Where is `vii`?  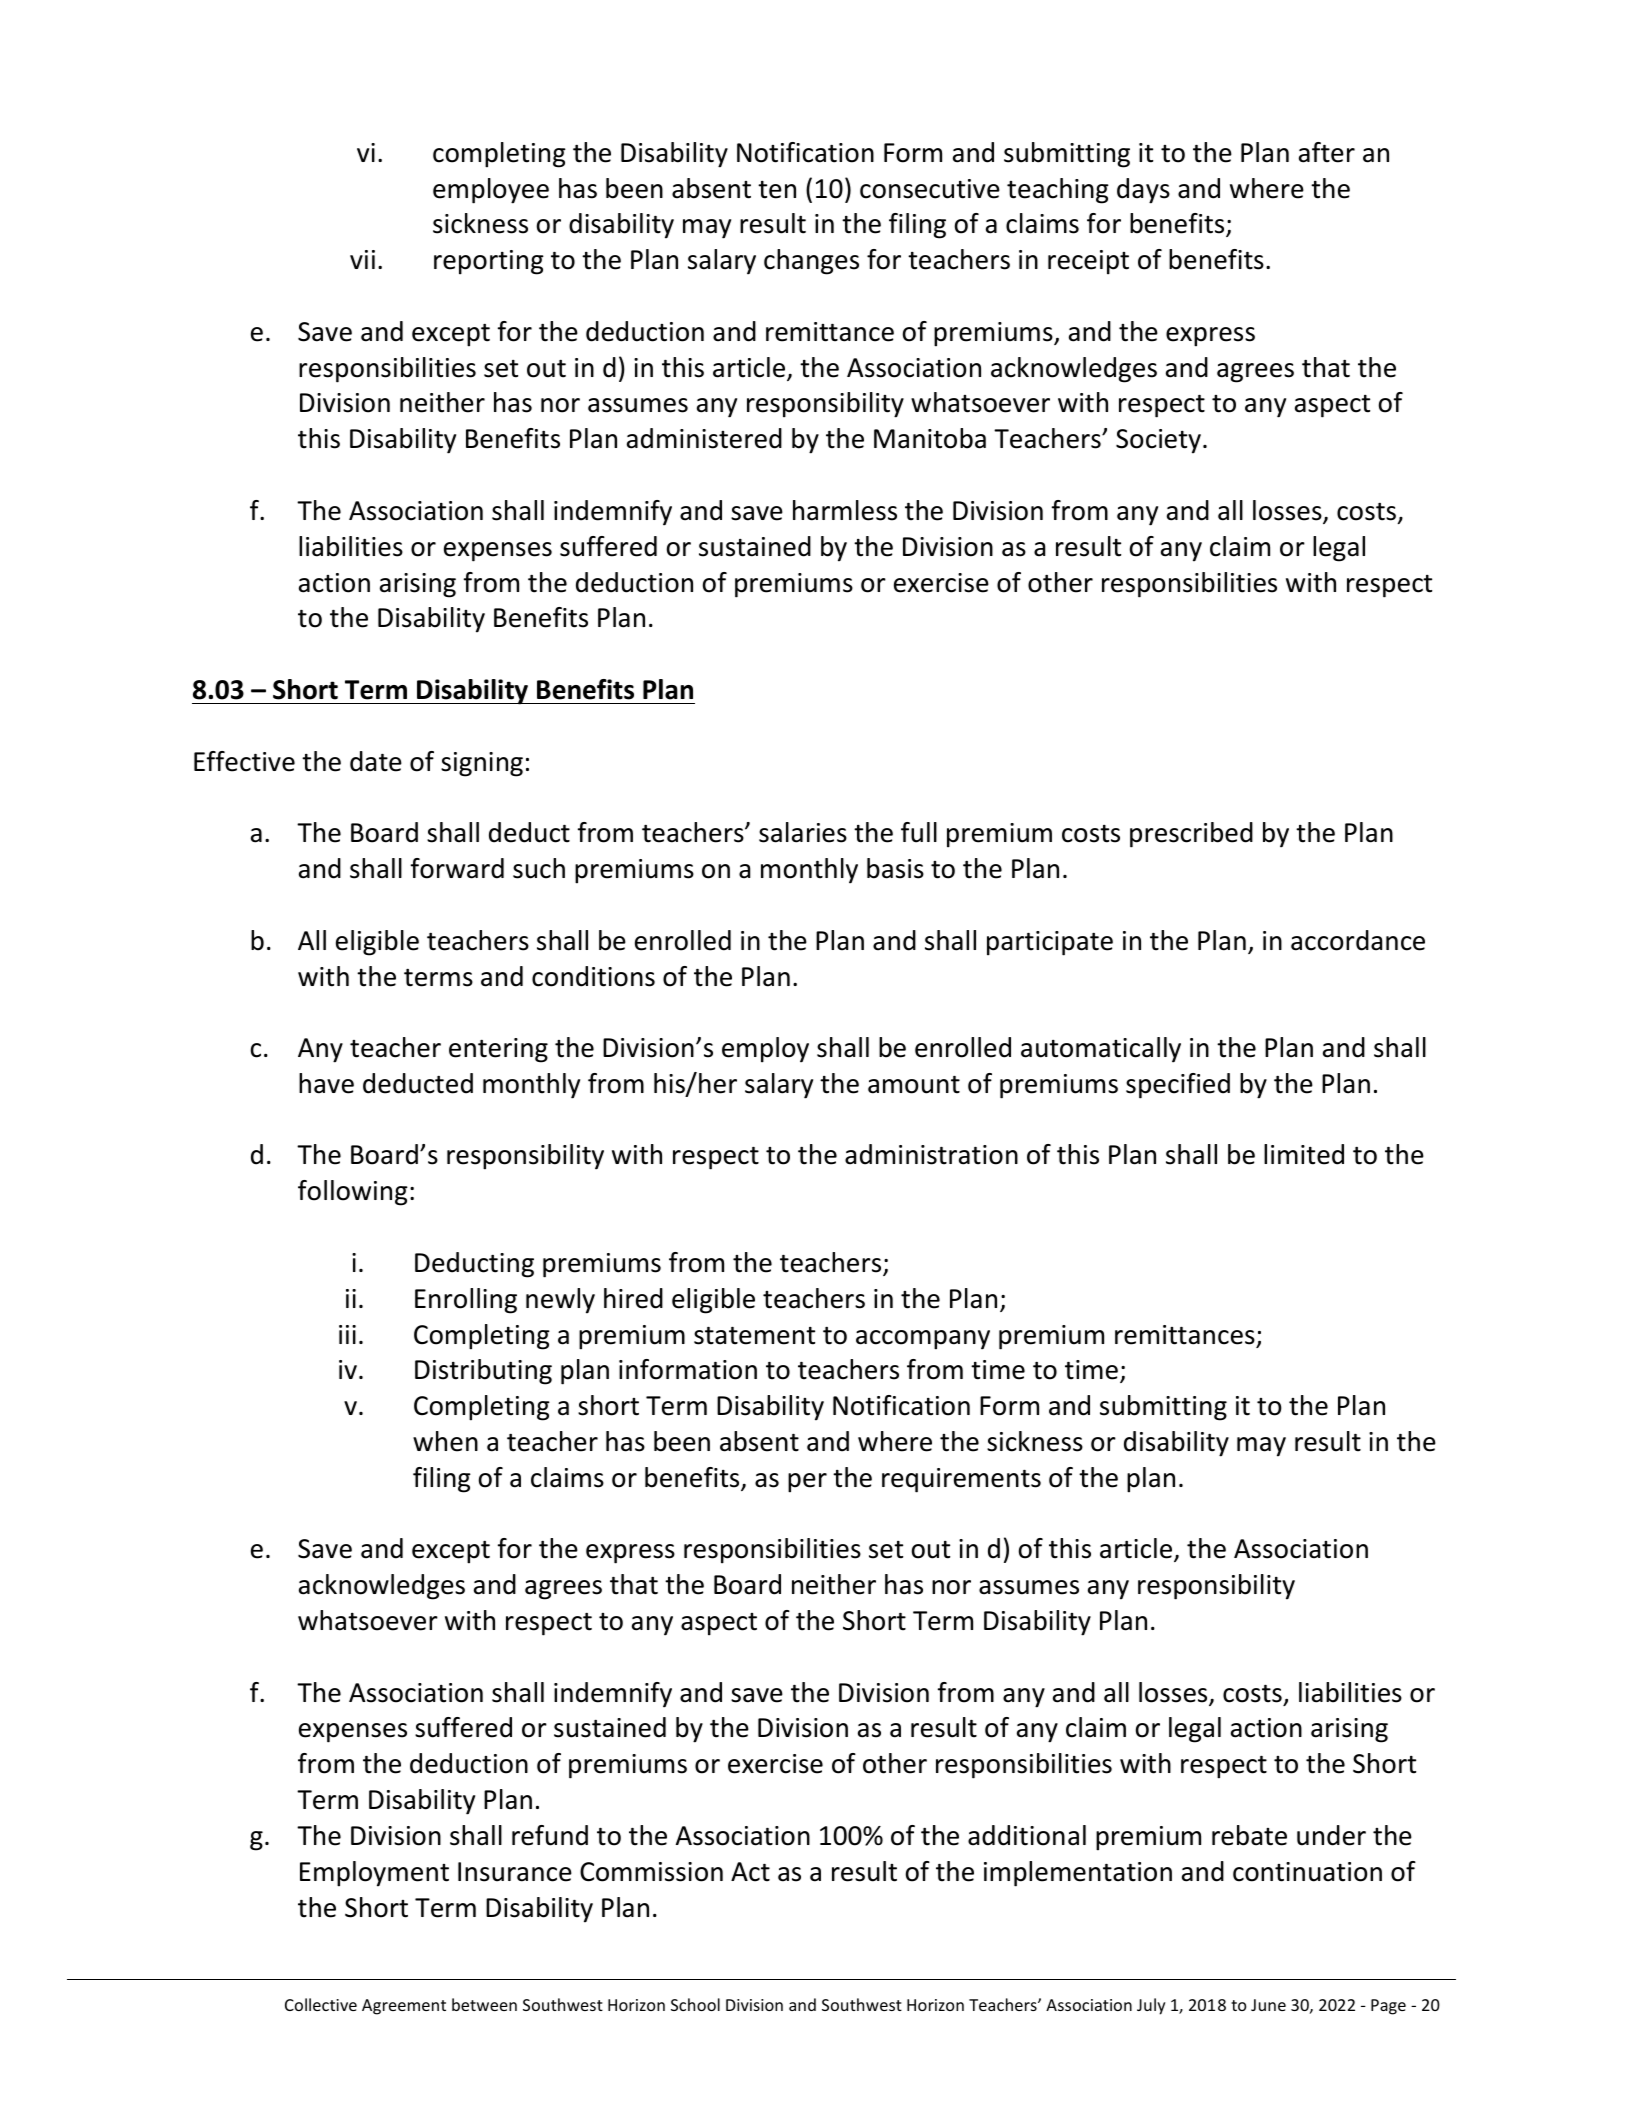 vii is located at coordinates (362, 259).
